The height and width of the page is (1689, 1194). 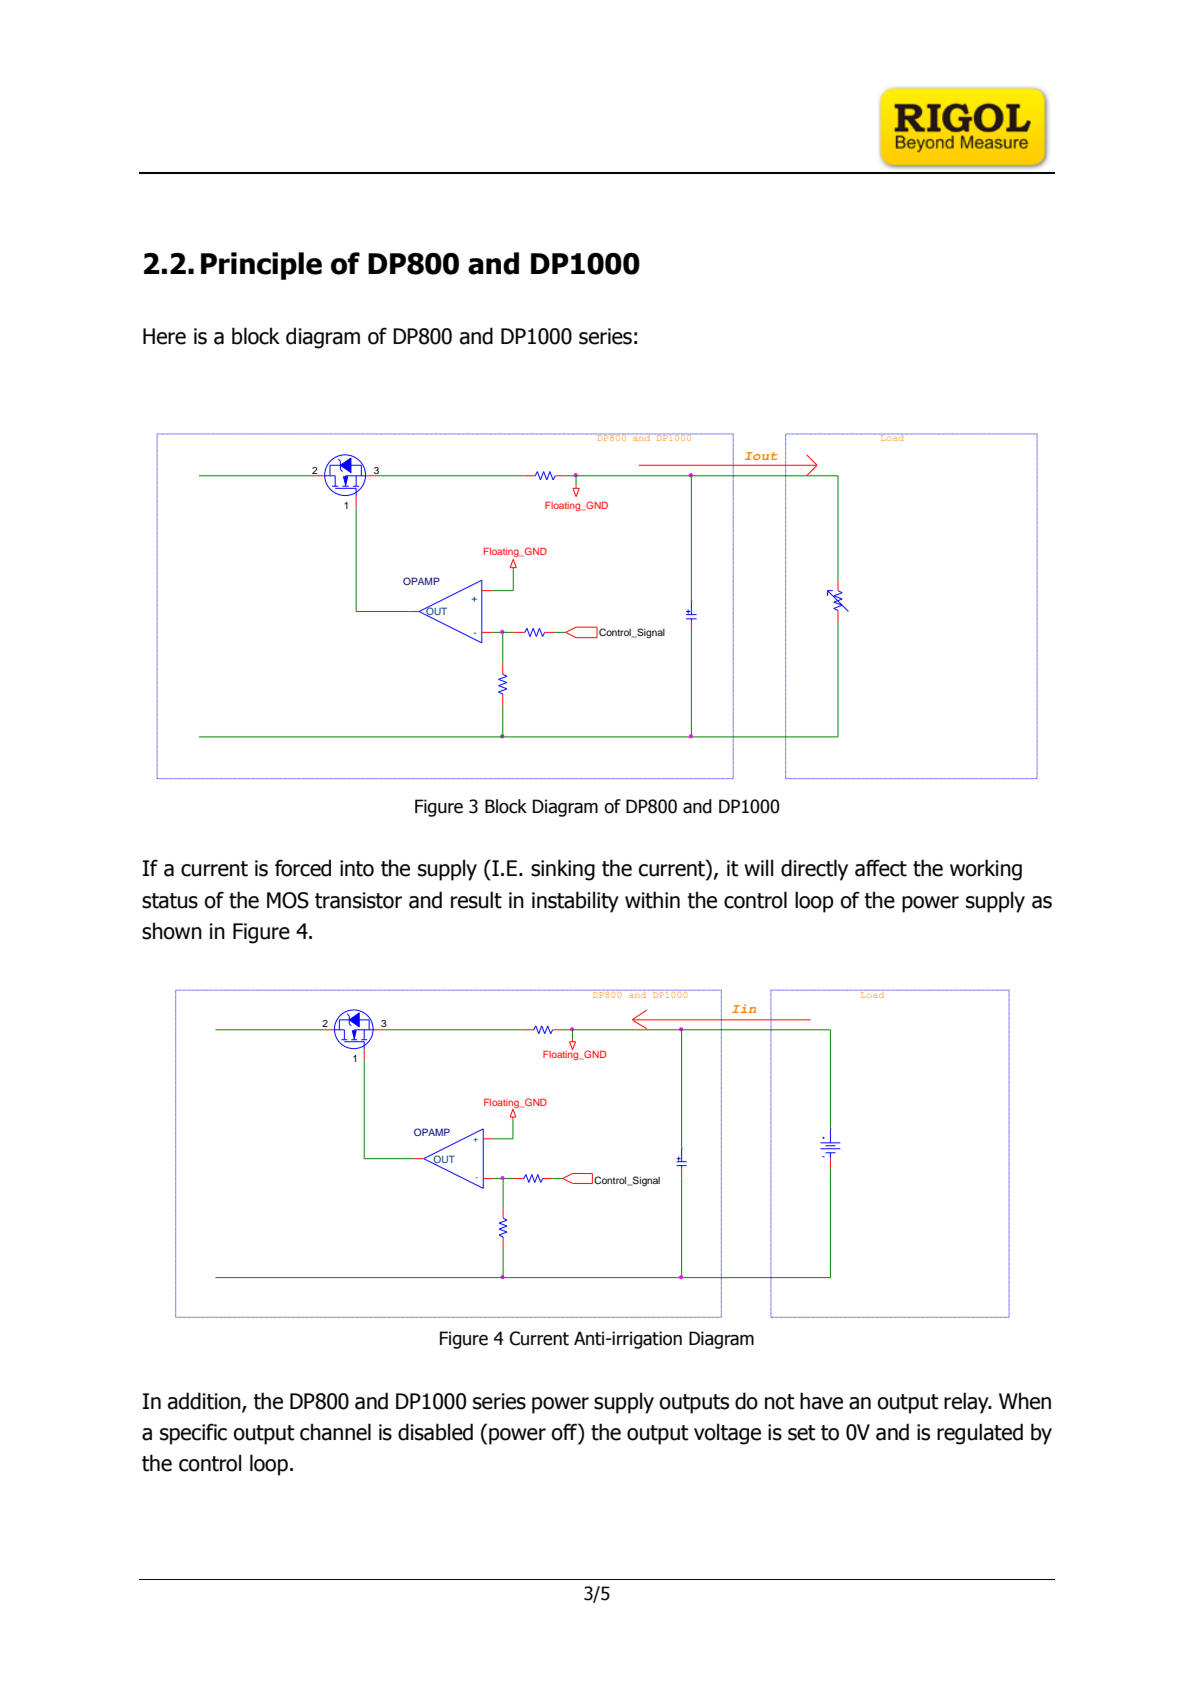 I want to click on addition, so click(x=205, y=1401).
